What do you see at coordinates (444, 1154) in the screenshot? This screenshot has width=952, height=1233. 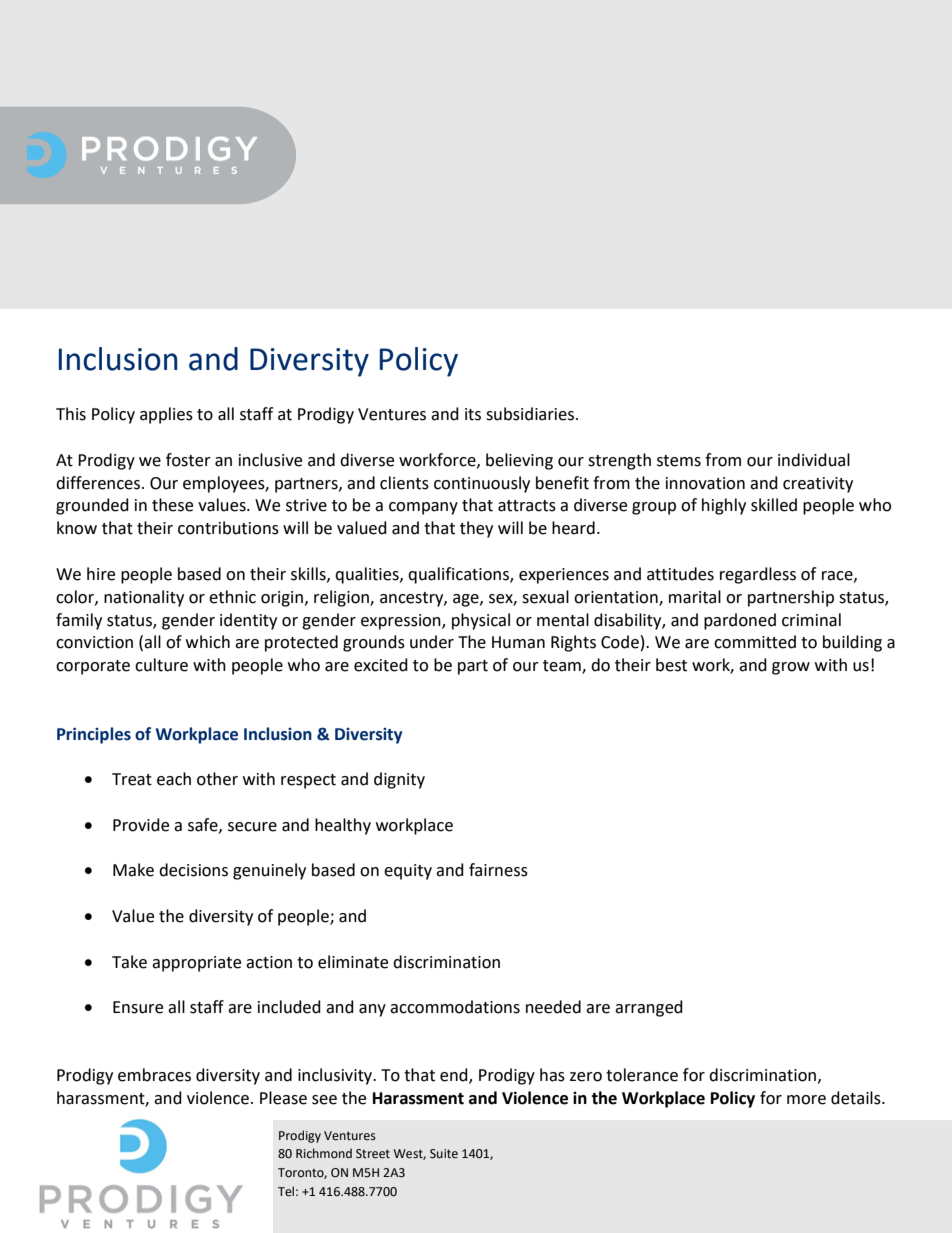 I see `Suite` at bounding box center [444, 1154].
